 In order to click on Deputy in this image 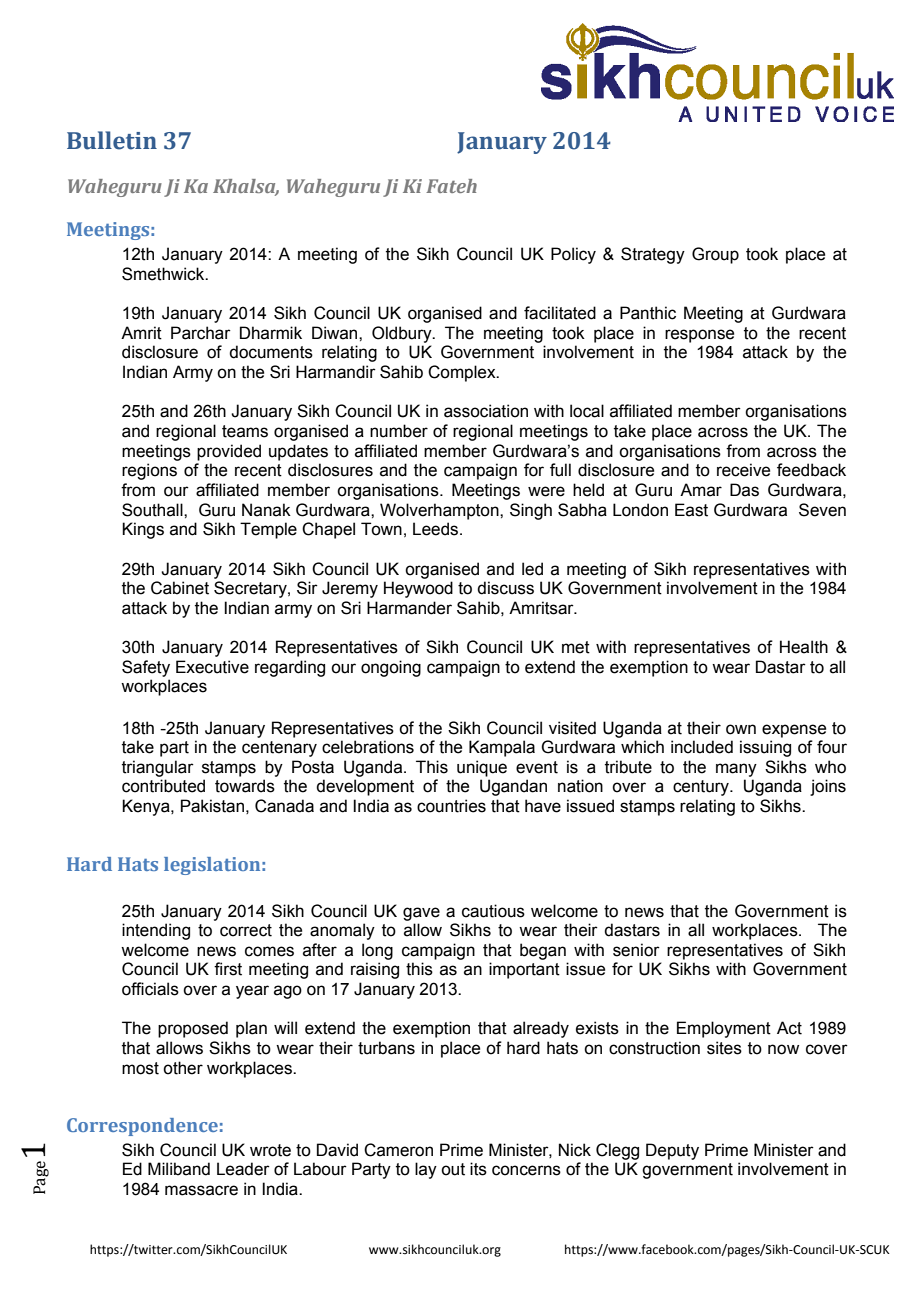, I will do `click(672, 1151)`.
